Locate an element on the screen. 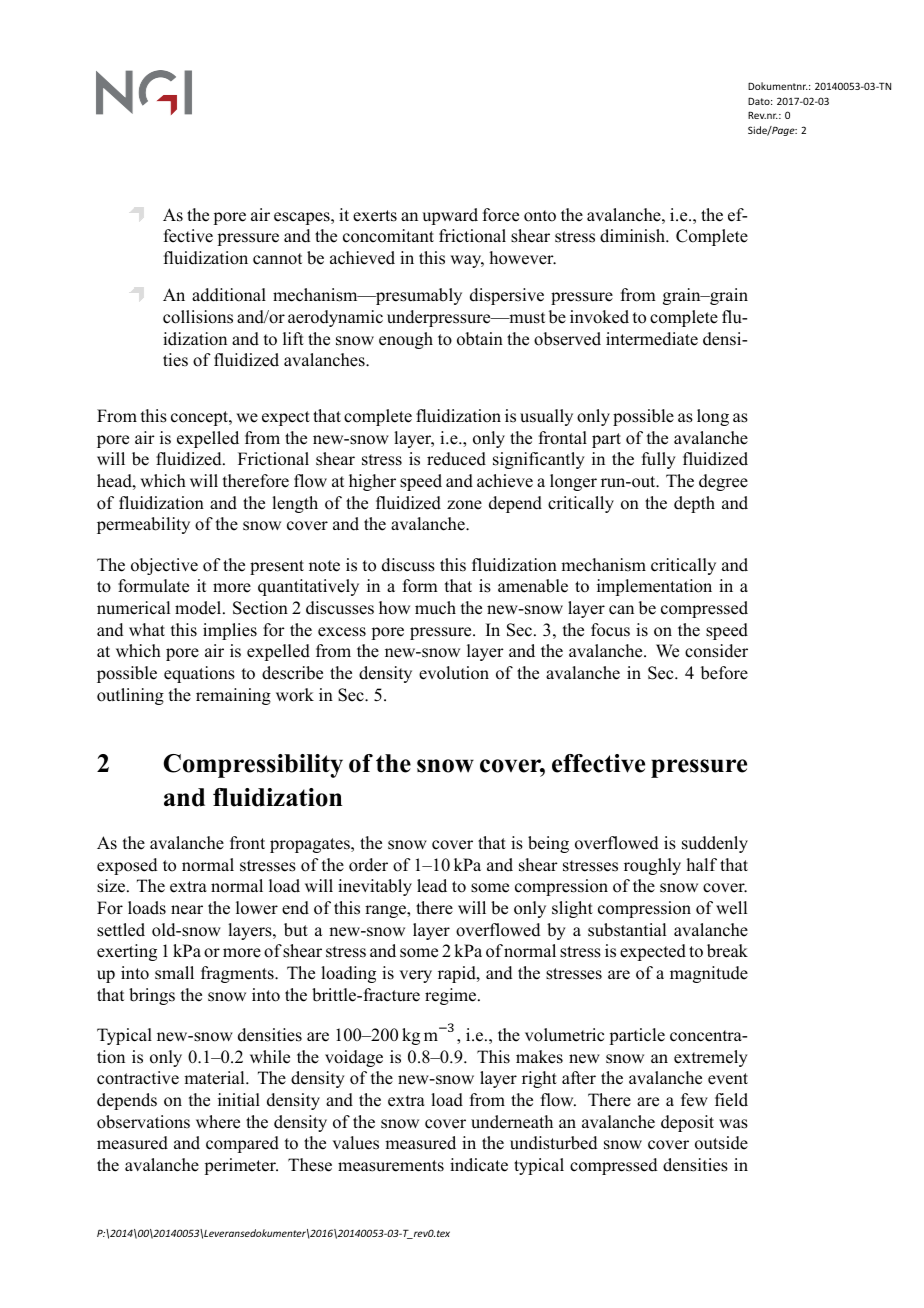 This screenshot has height=1308, width=924. deposit is located at coordinates (687, 1123).
